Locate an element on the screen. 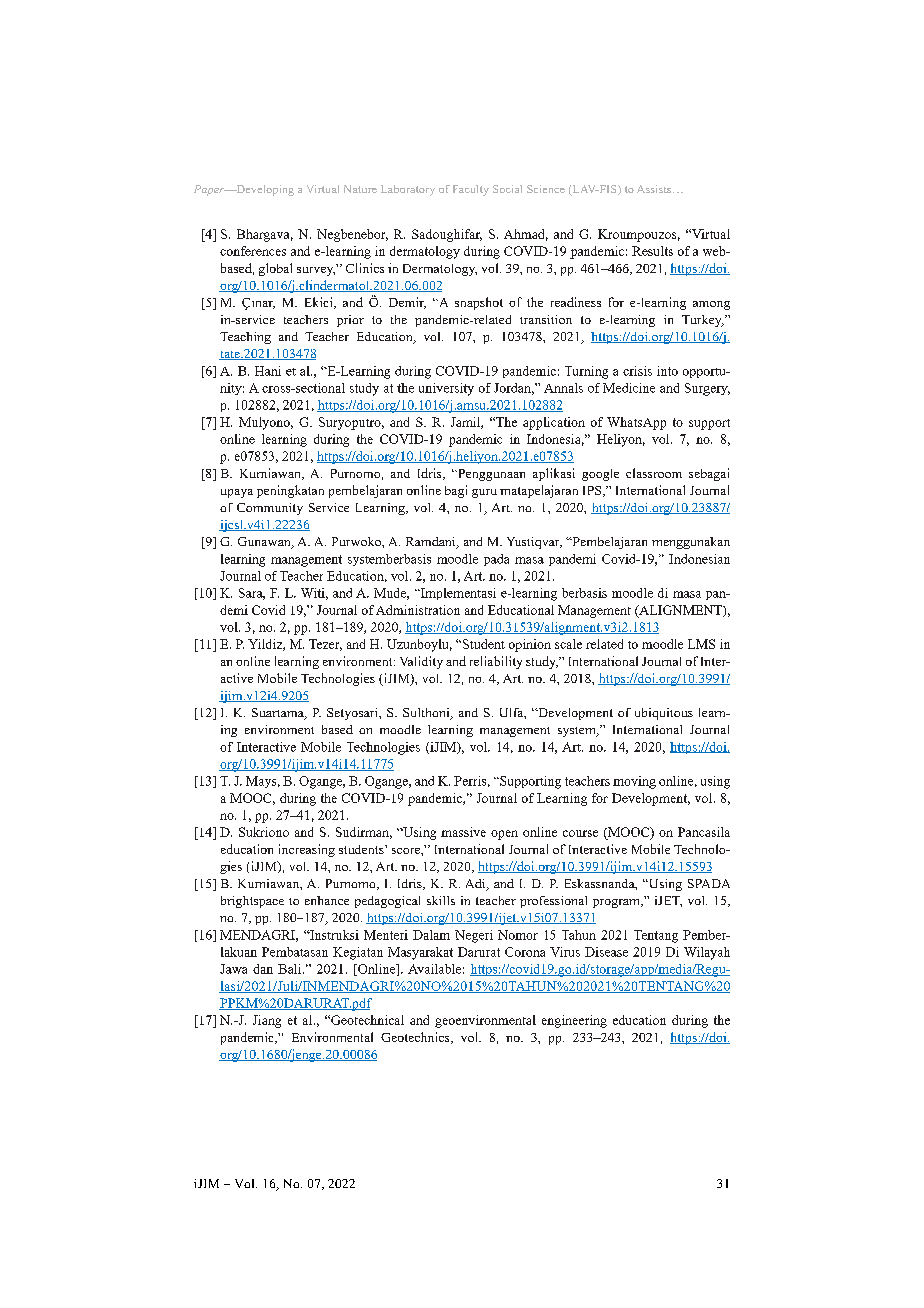  LMS is located at coordinates (701, 644).
